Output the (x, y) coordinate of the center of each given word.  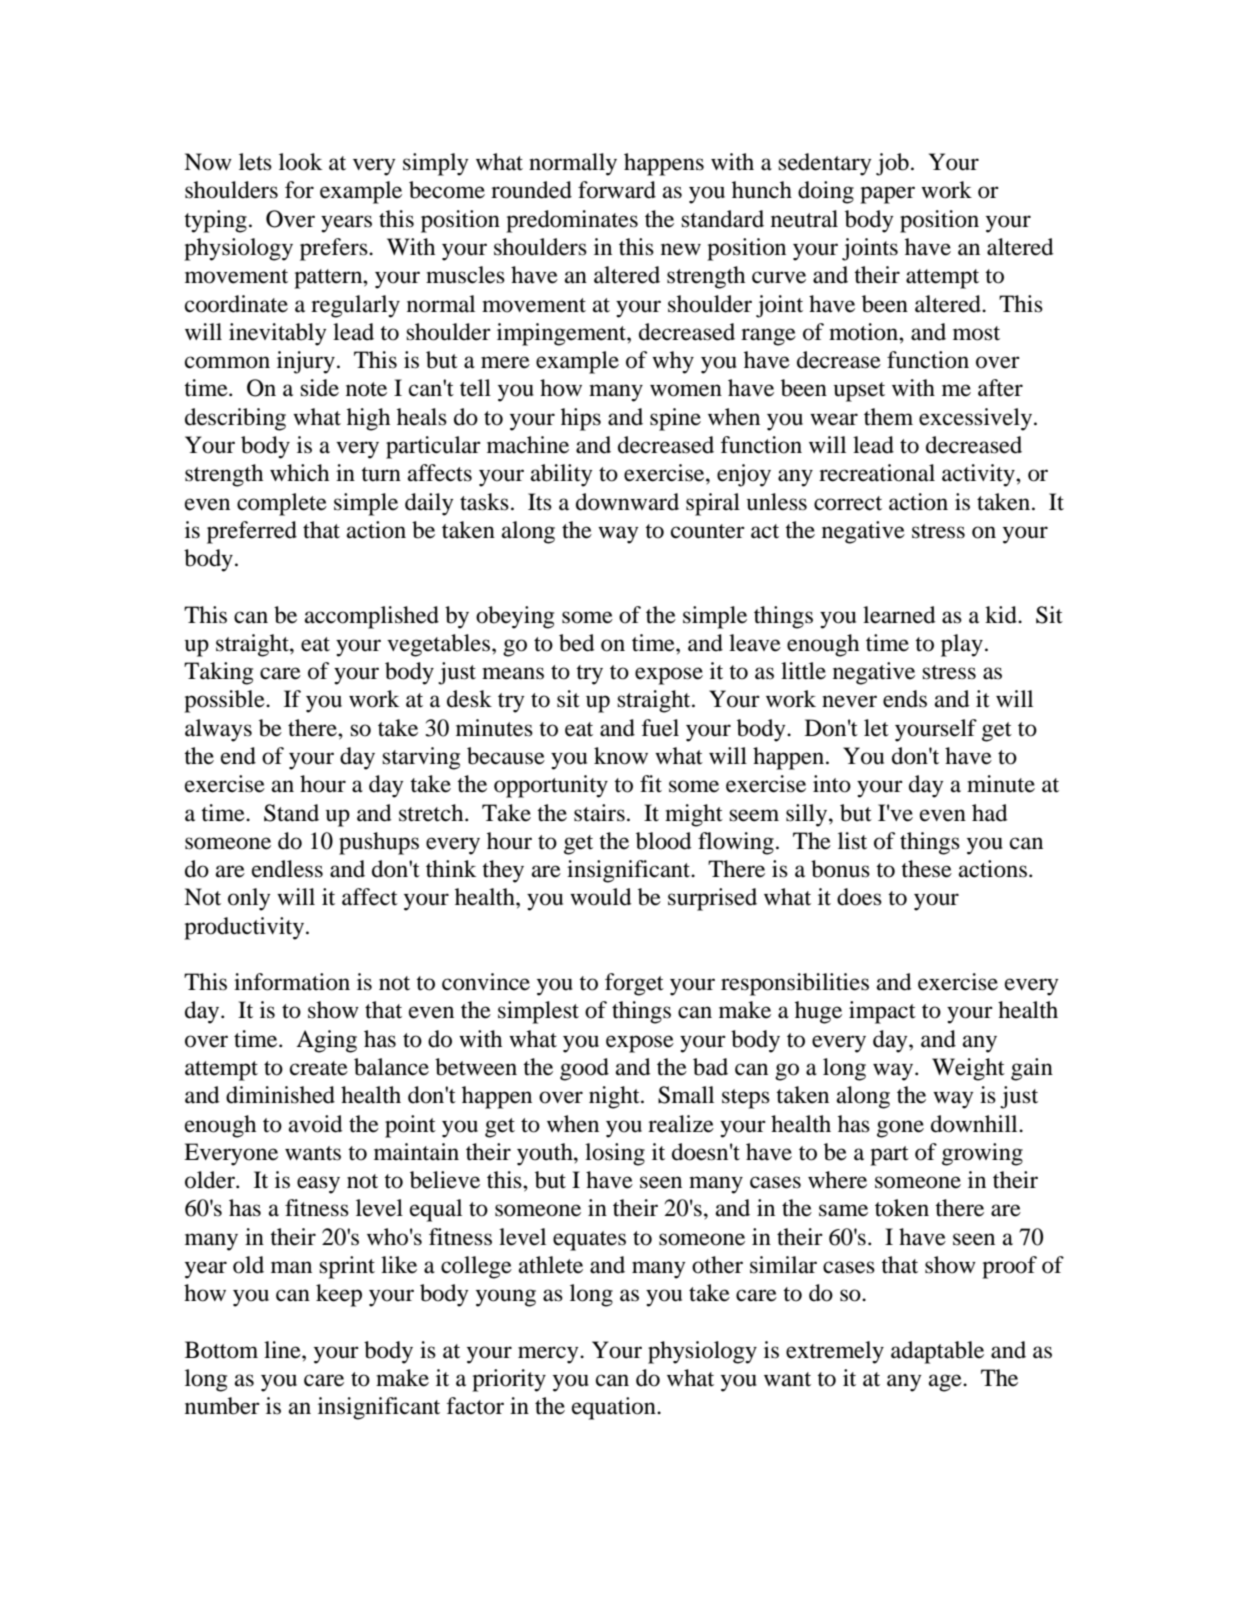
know (621, 756)
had (990, 813)
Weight (968, 1069)
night (615, 1097)
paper (887, 195)
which (299, 472)
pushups (379, 843)
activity (979, 475)
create (319, 1068)
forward (617, 190)
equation (615, 1408)
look (301, 162)
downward (627, 502)
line (283, 1350)
